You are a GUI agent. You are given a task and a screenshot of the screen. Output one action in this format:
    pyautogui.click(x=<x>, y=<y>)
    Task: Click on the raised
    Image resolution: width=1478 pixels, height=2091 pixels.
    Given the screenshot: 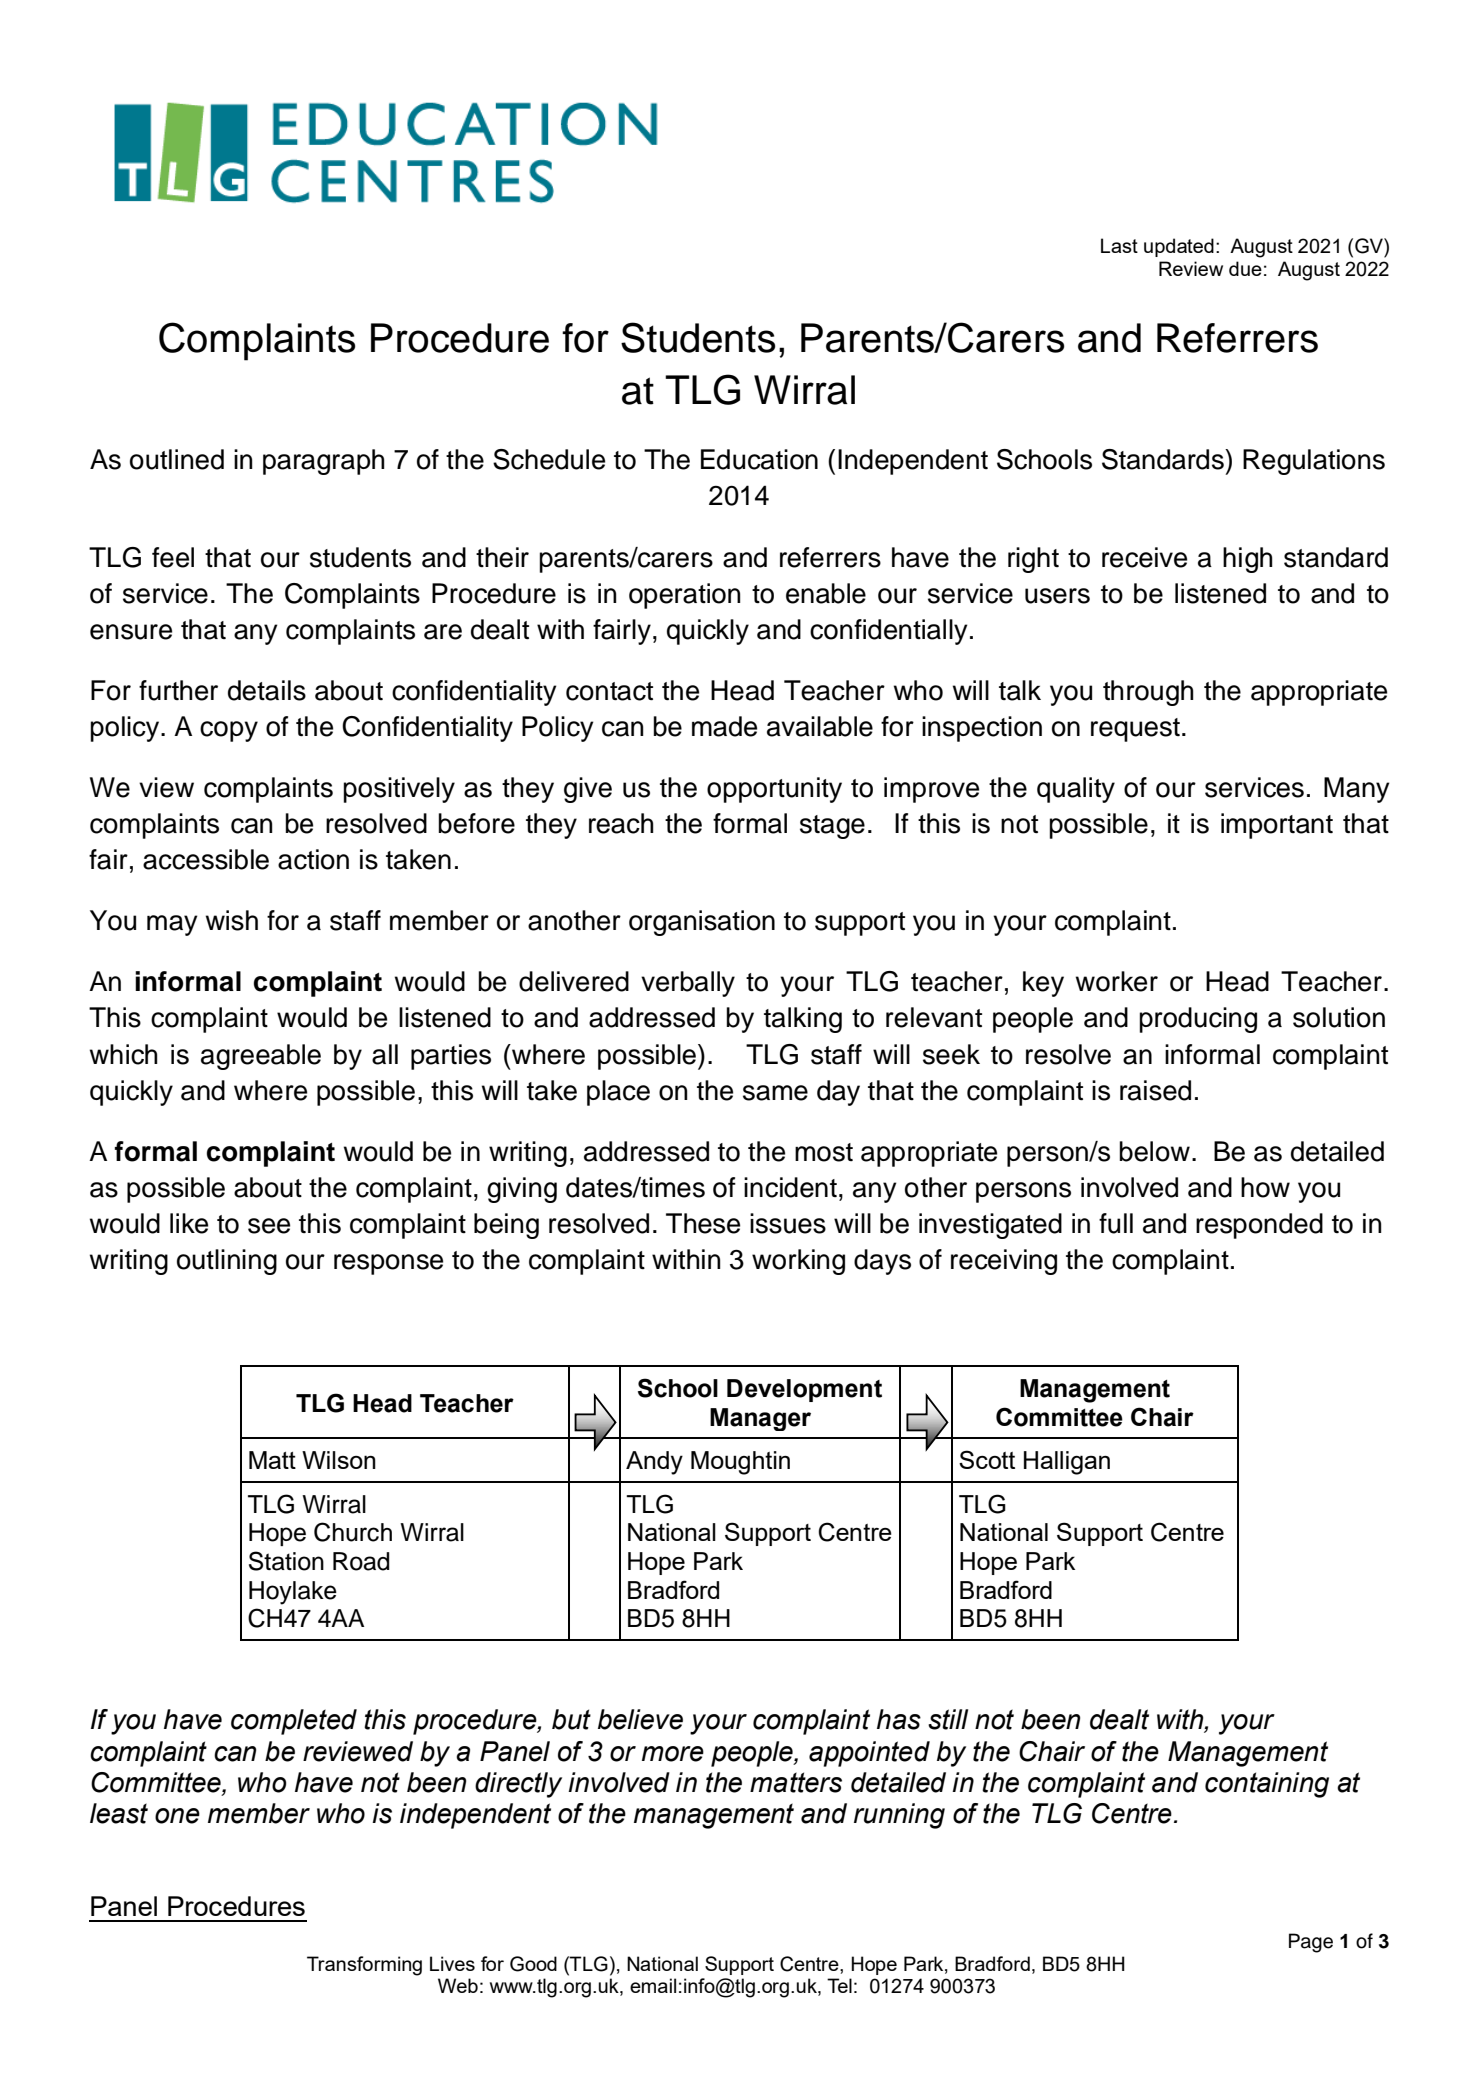 What is the action you would take?
    pyautogui.click(x=1155, y=1090)
